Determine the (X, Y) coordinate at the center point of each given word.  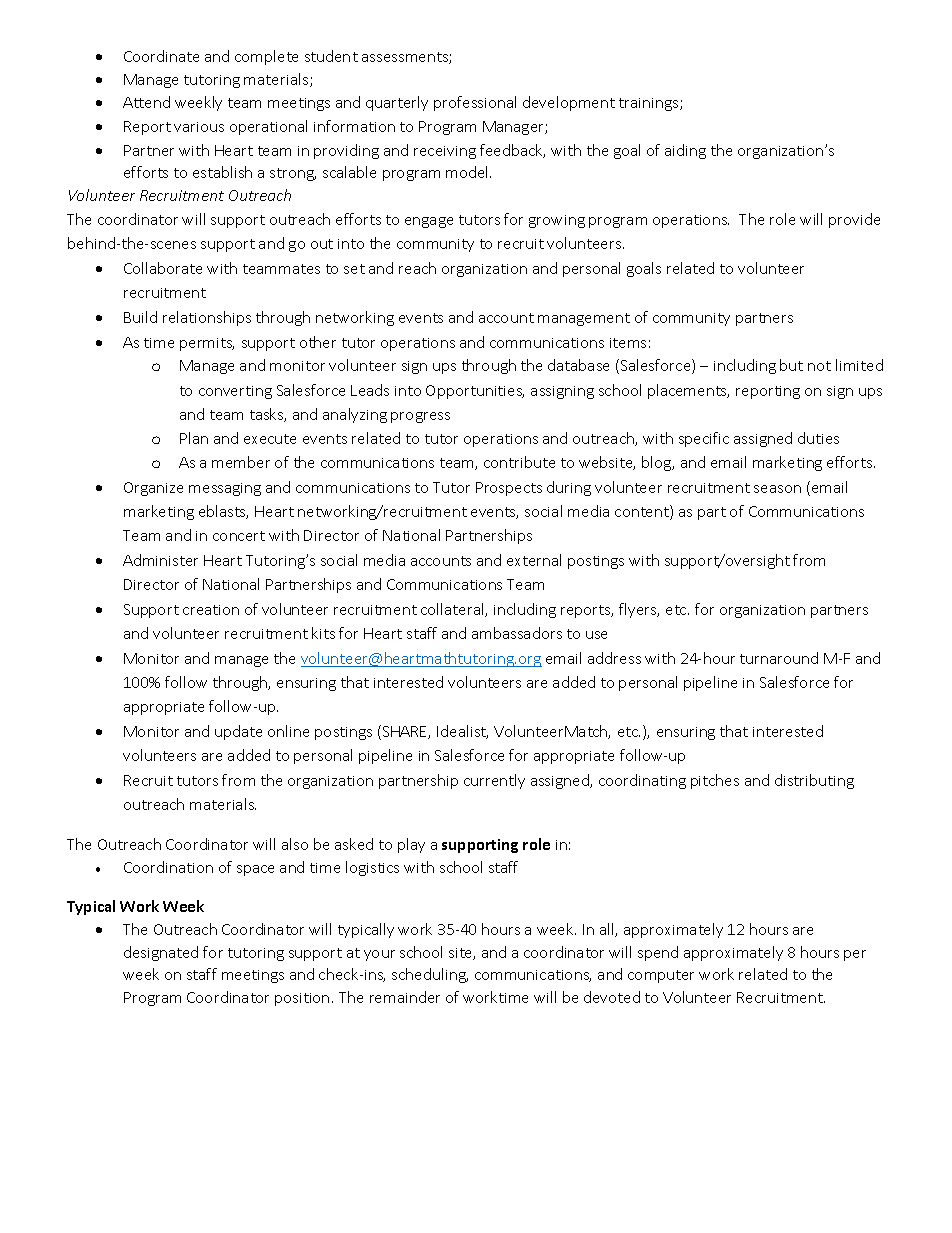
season (777, 489)
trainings (650, 104)
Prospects (509, 489)
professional (475, 103)
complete (266, 57)
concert (239, 536)
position (302, 999)
